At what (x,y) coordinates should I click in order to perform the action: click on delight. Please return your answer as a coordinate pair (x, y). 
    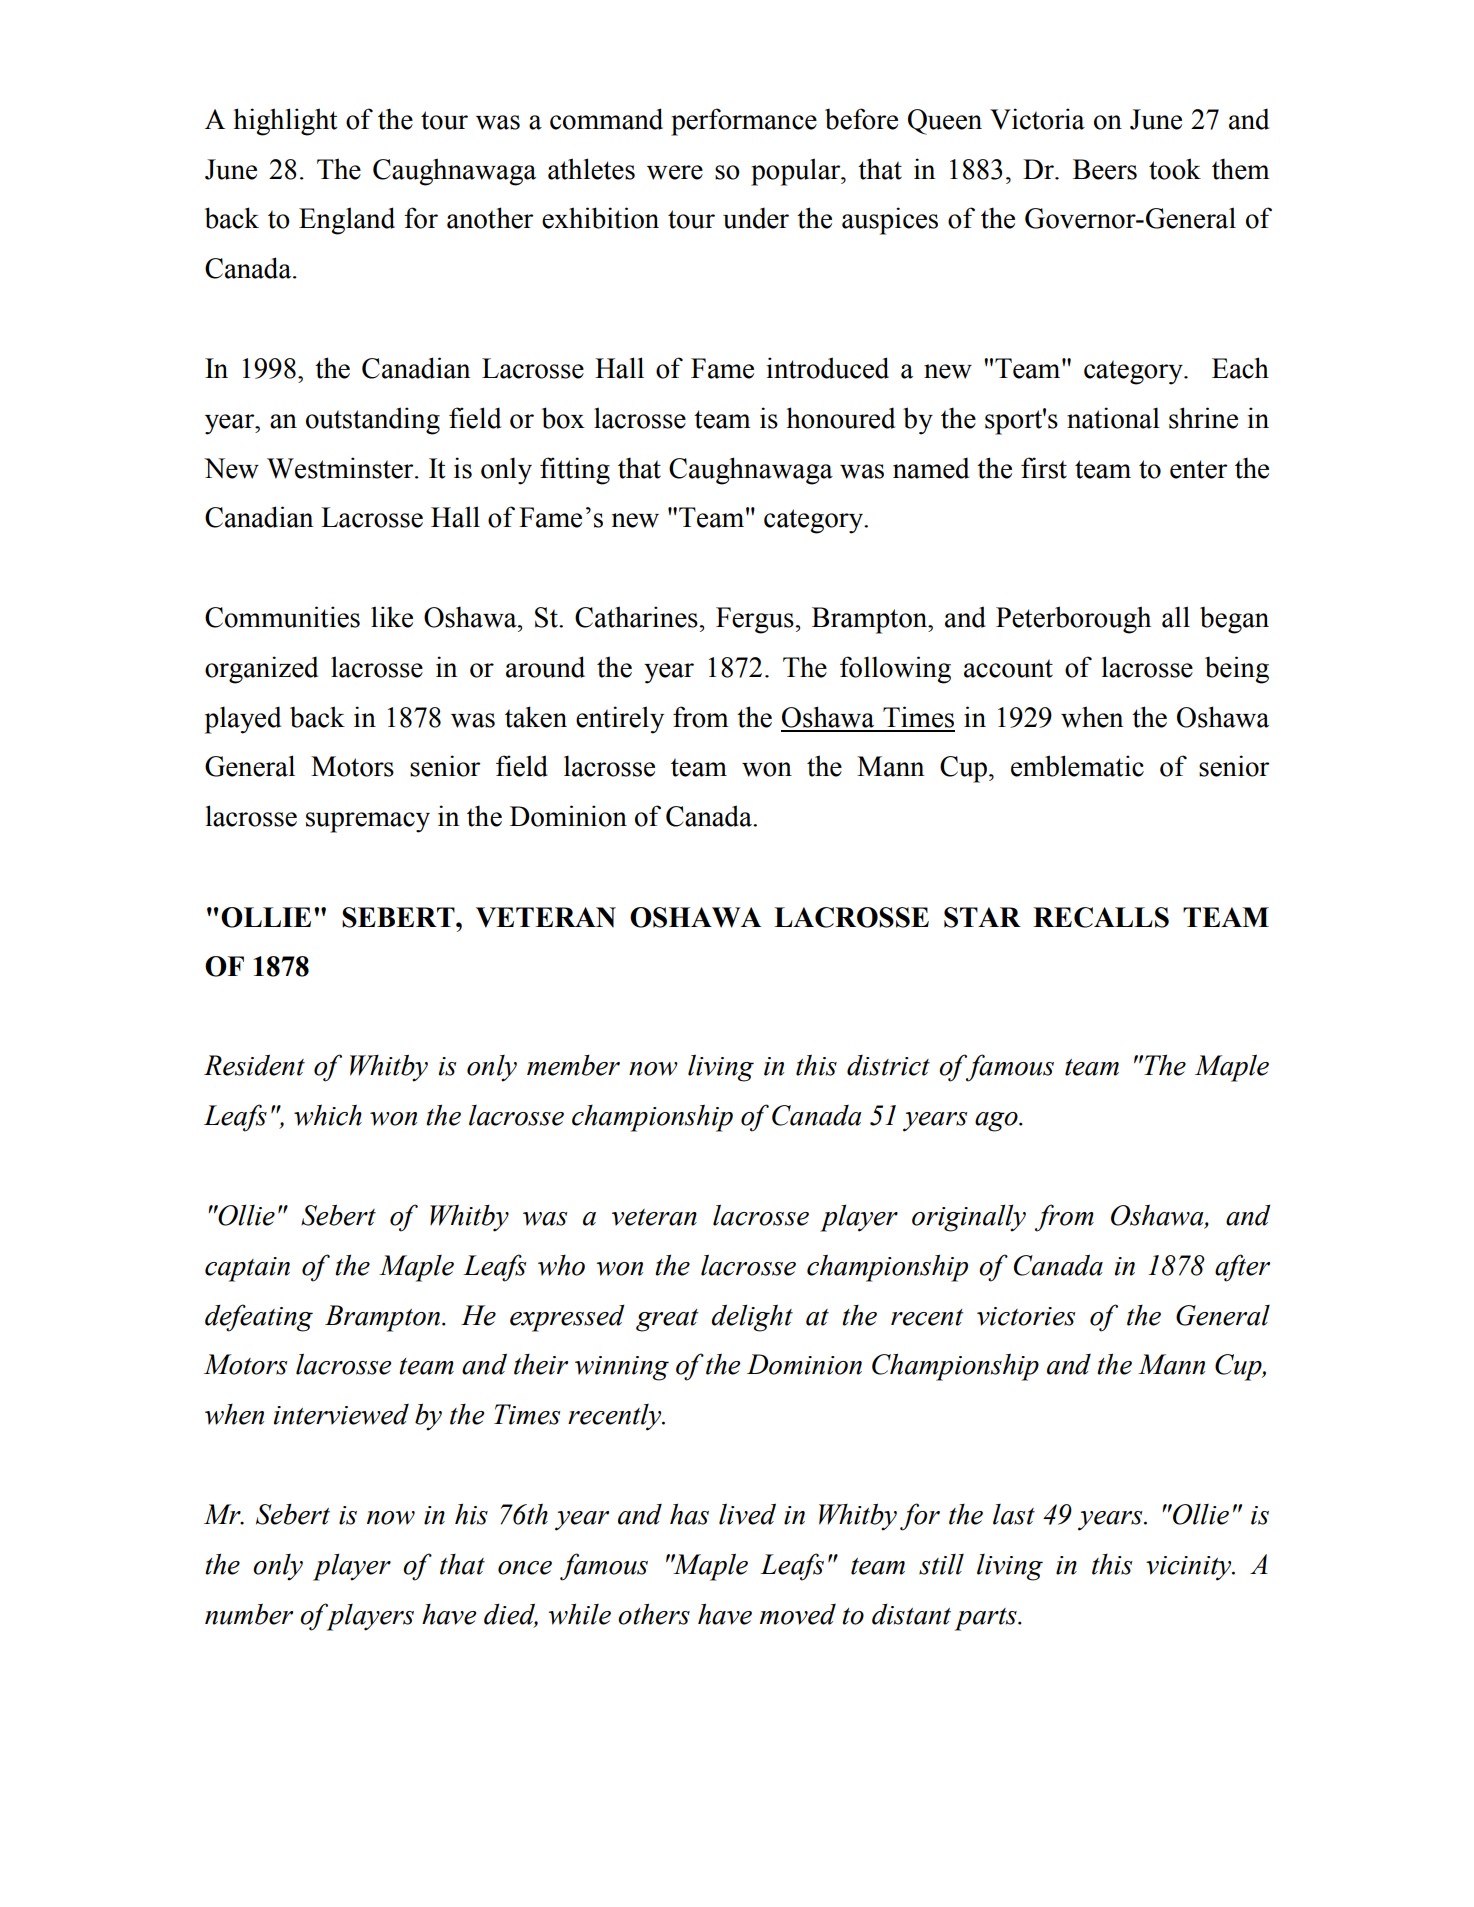
    Looking at the image, I should click on (752, 1318).
